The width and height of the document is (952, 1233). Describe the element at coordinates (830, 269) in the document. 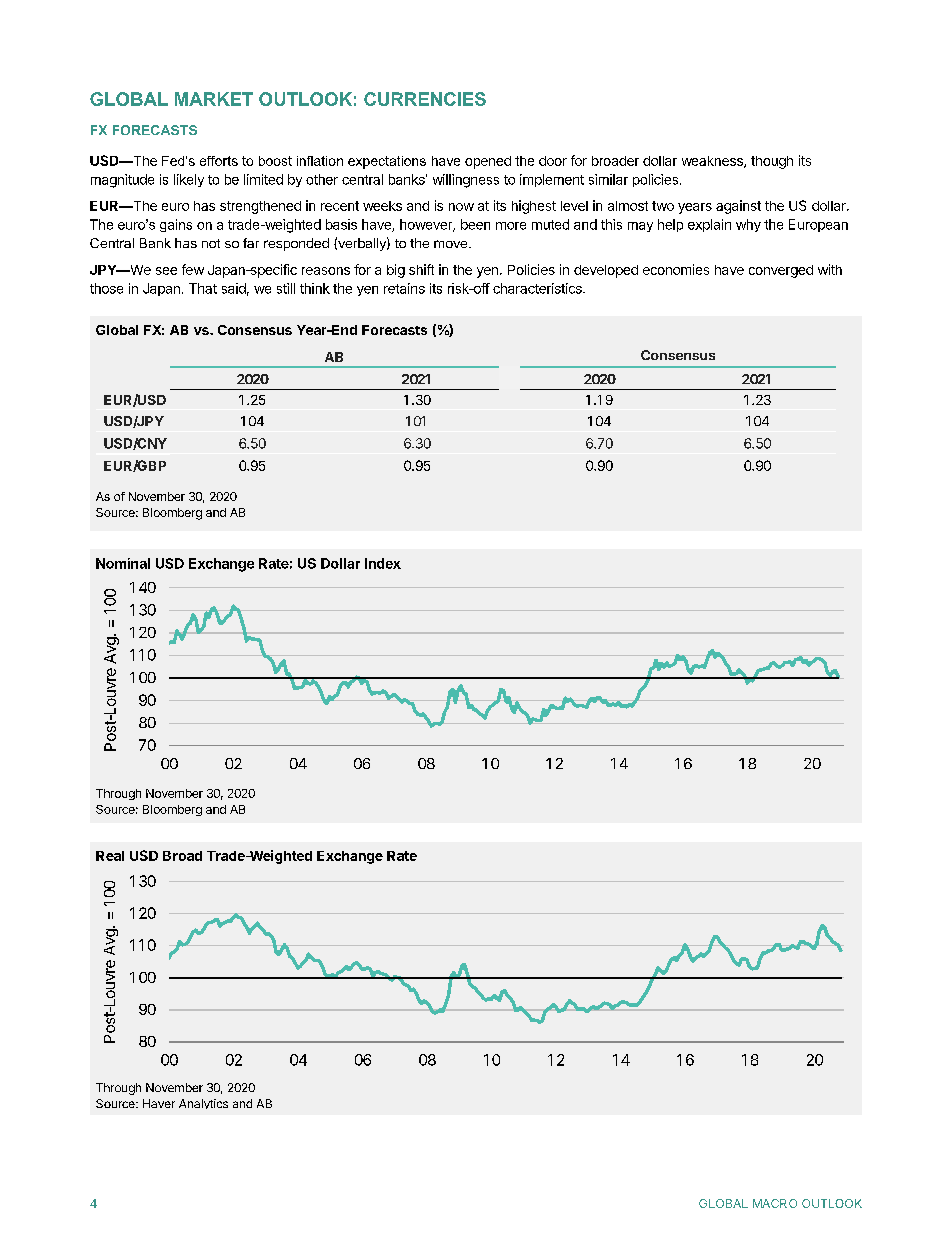

I see `with` at that location.
